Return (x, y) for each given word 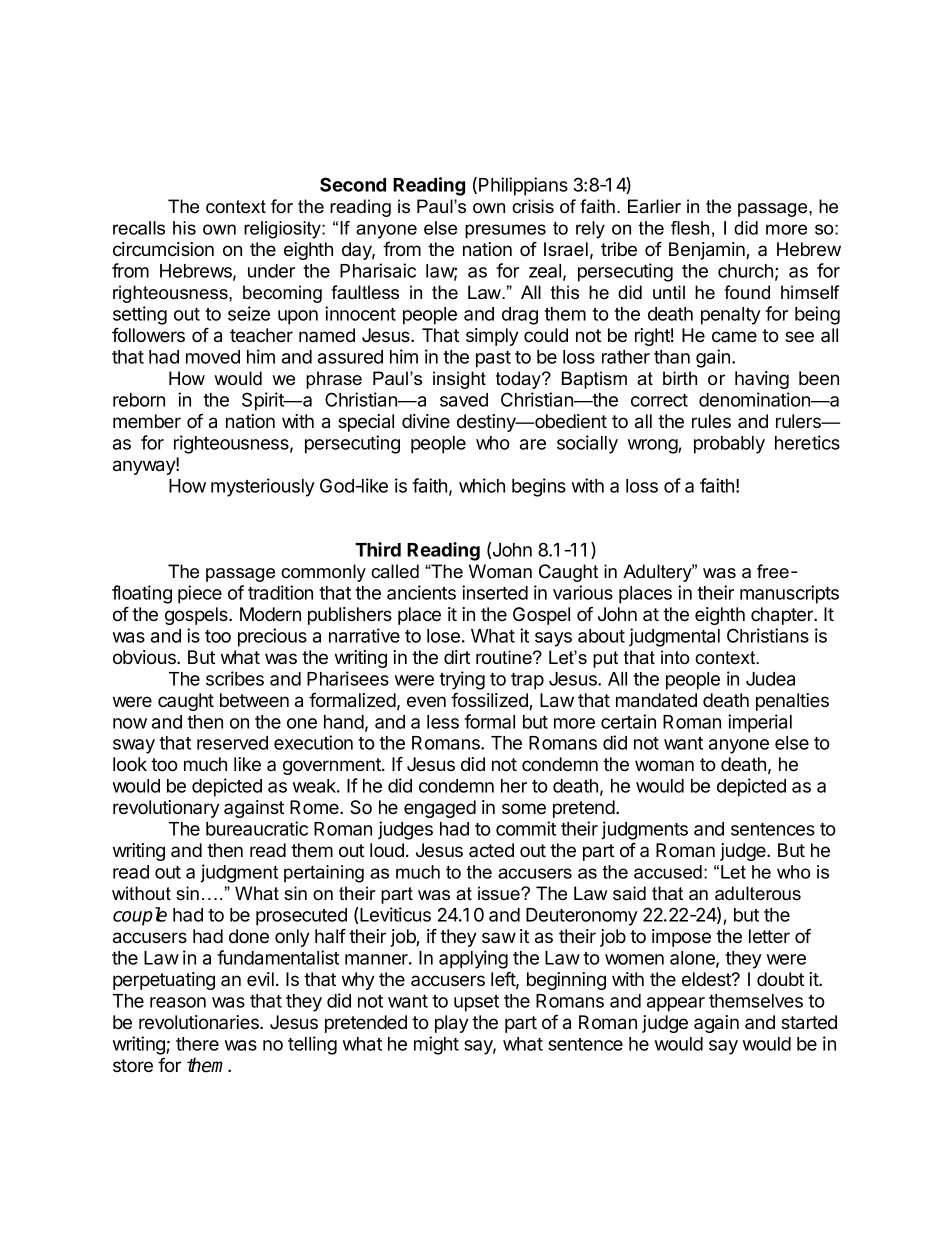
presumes (505, 231)
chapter (783, 616)
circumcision (163, 249)
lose (443, 636)
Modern (270, 614)
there (197, 1044)
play (452, 1024)
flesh (690, 228)
